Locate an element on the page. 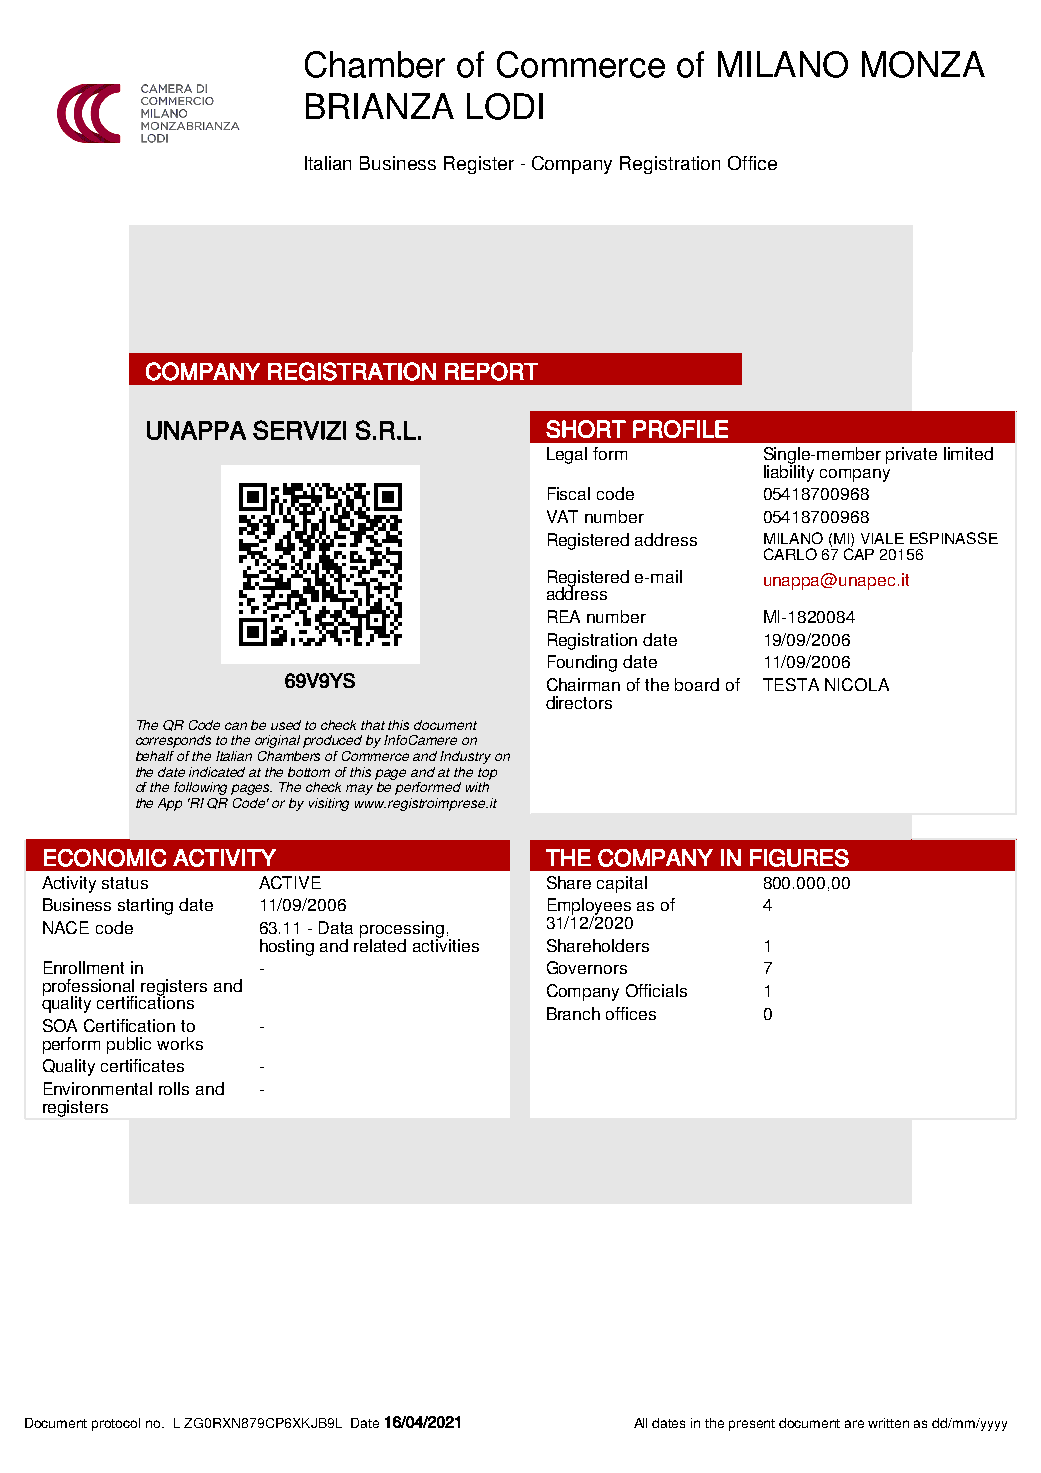 The height and width of the document is (1473, 1041). REPORT is located at coordinates (491, 371).
